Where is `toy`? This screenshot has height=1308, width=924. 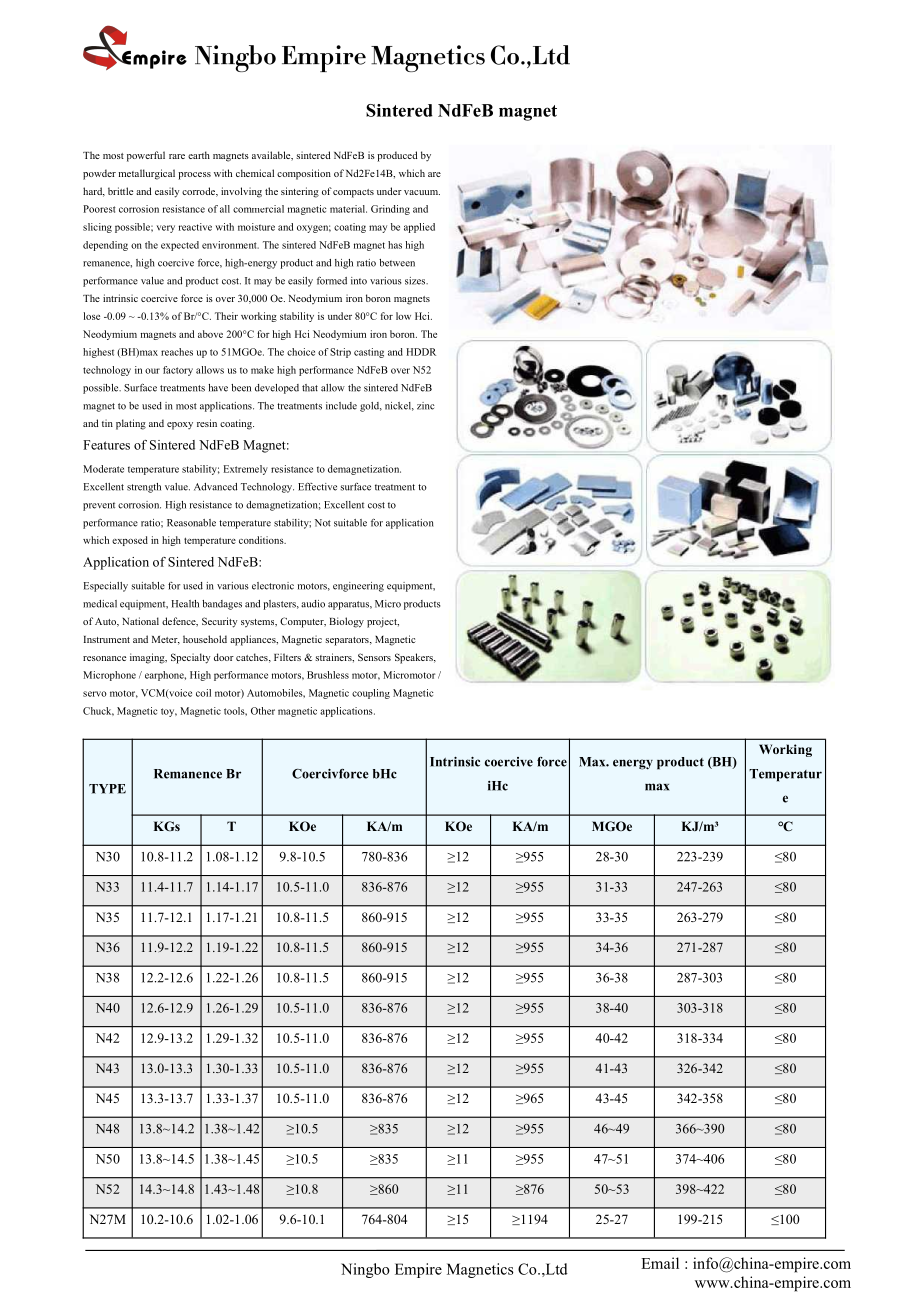
toy is located at coordinates (169, 712).
